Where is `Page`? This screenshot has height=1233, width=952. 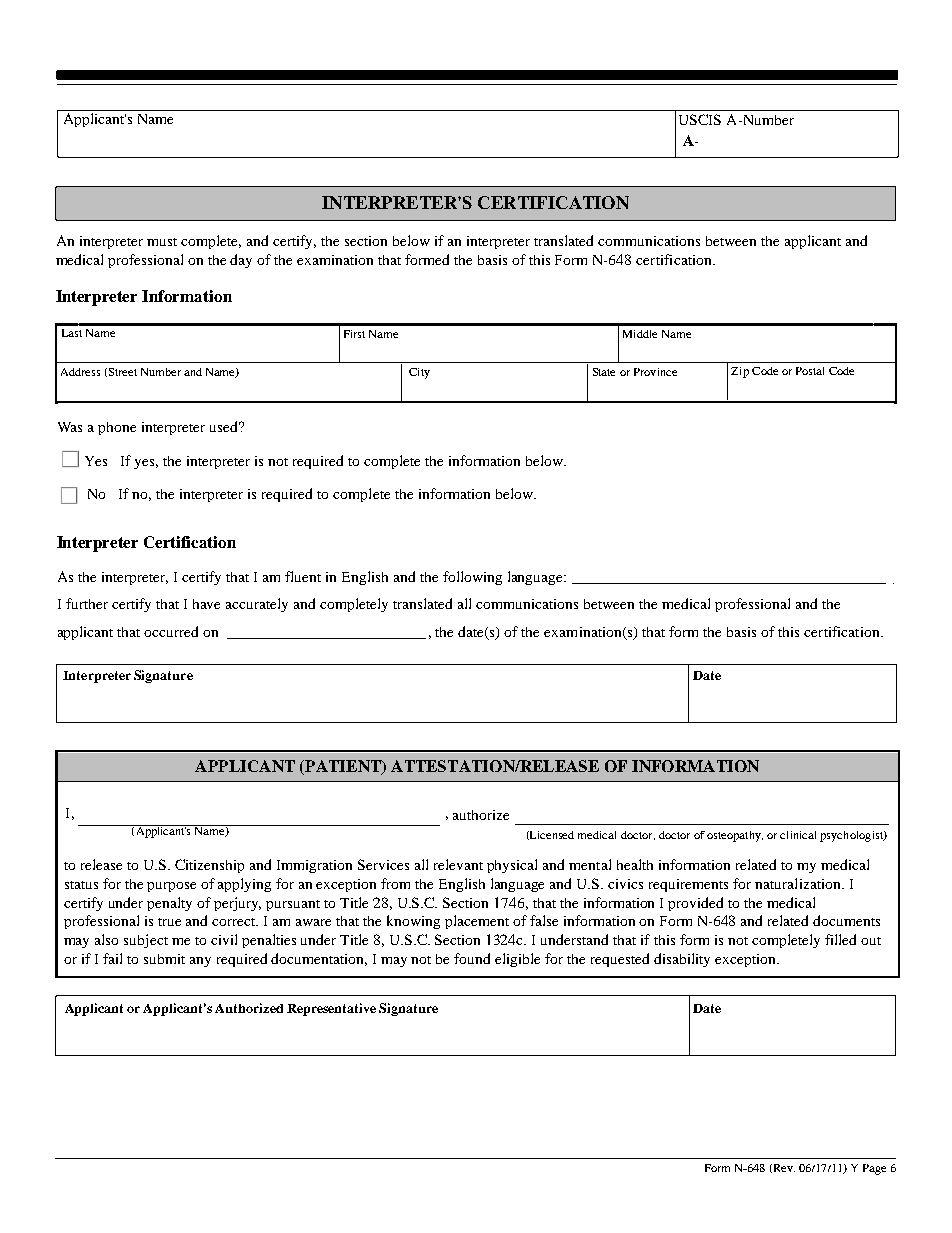
Page is located at coordinates (874, 1169).
